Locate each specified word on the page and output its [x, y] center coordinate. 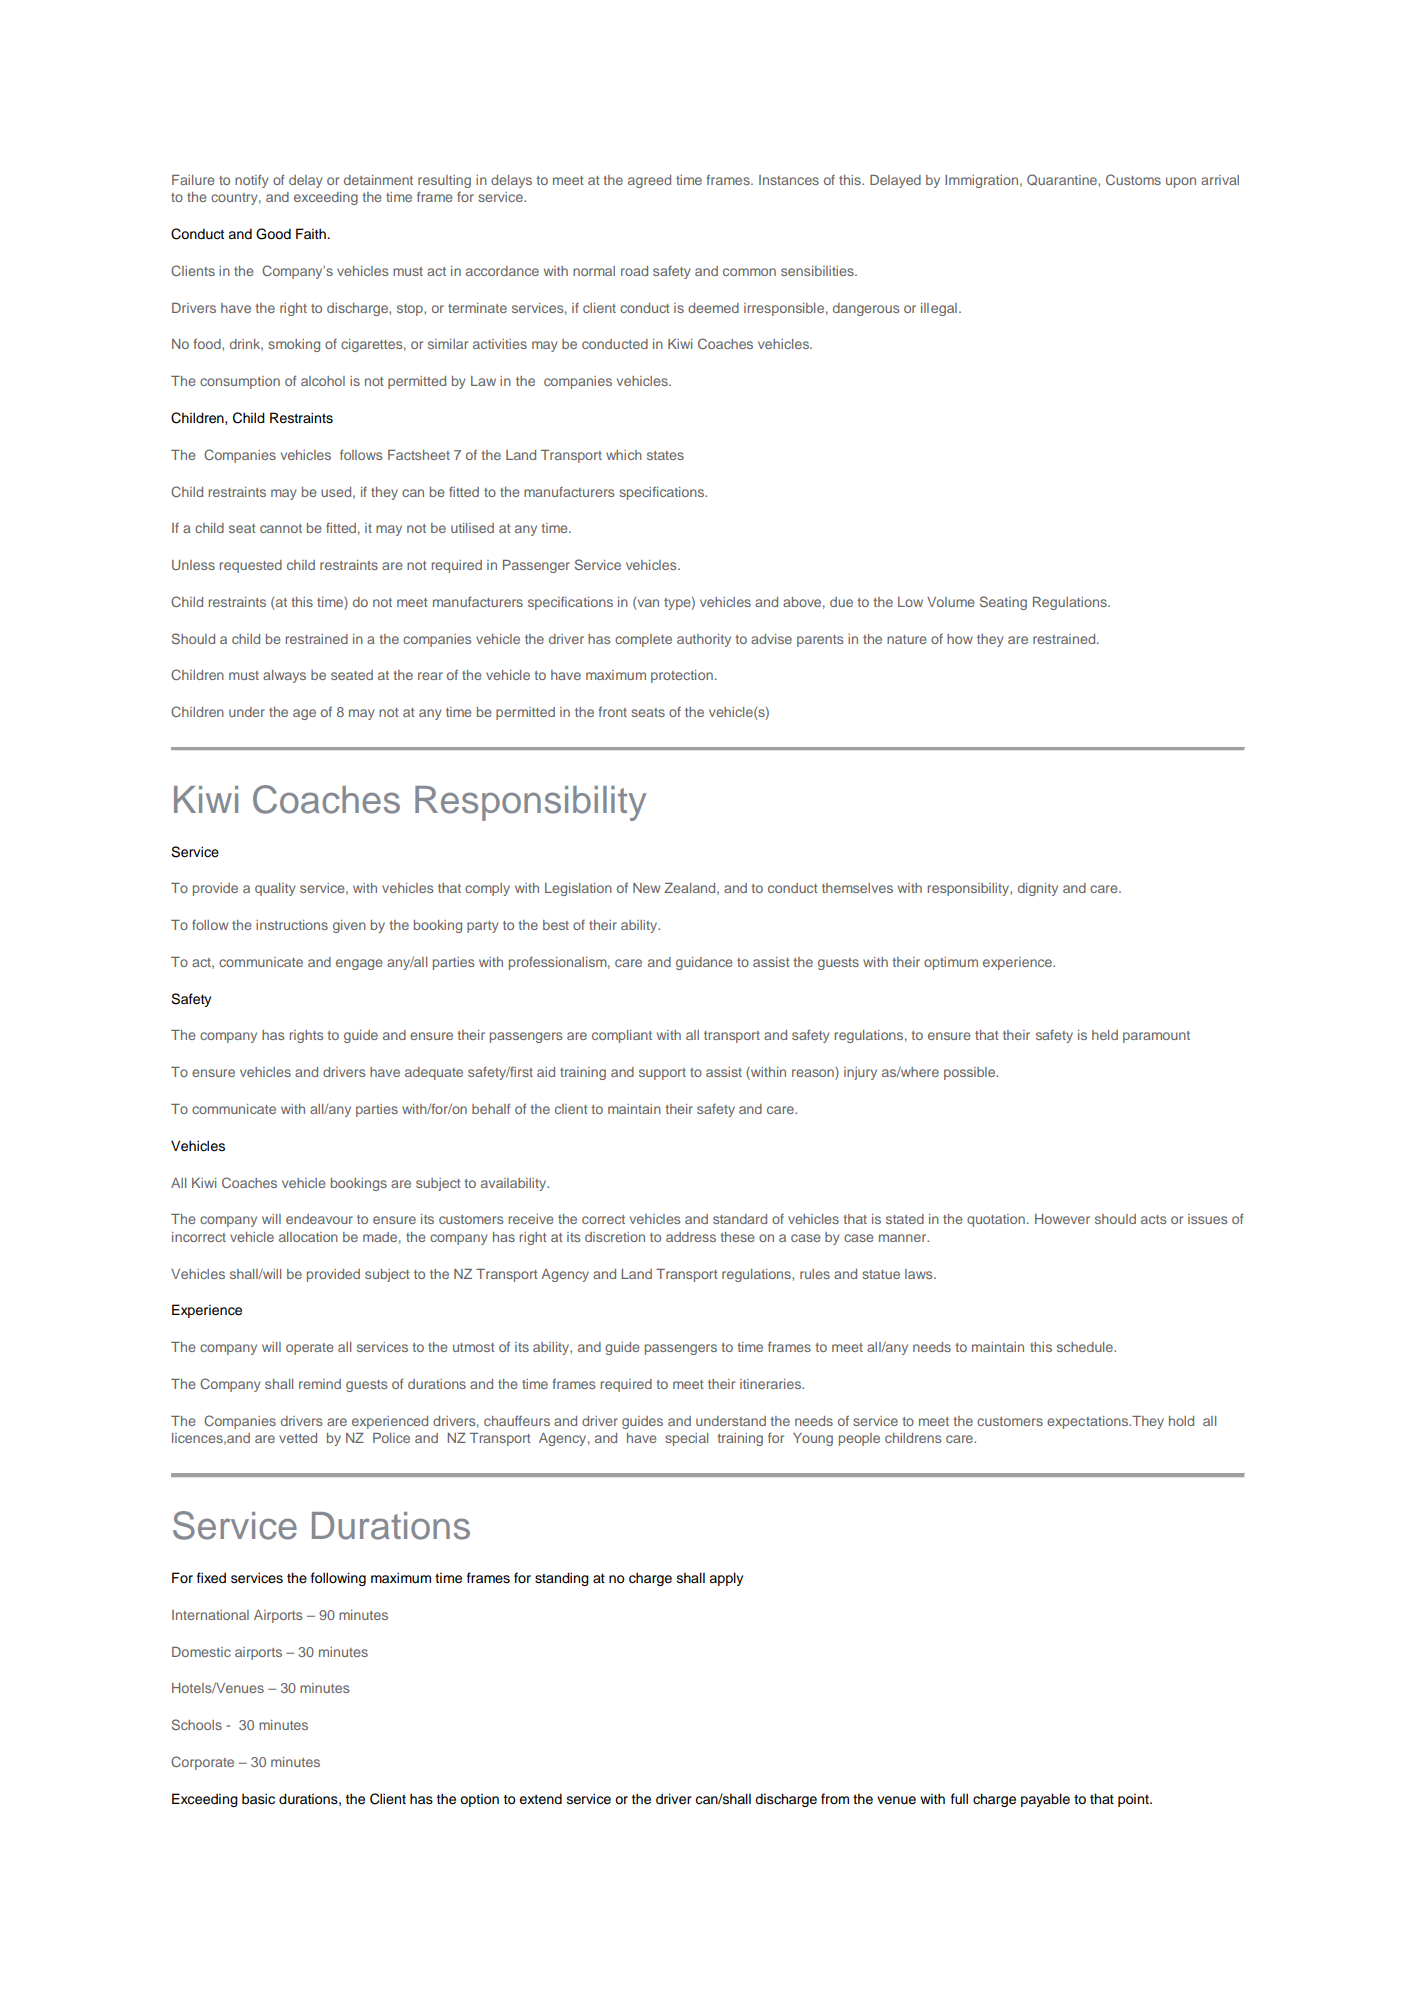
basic [258, 1799]
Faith [312, 233]
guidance [704, 963]
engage [359, 964]
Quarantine [1063, 180]
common [749, 272]
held [1105, 1035]
